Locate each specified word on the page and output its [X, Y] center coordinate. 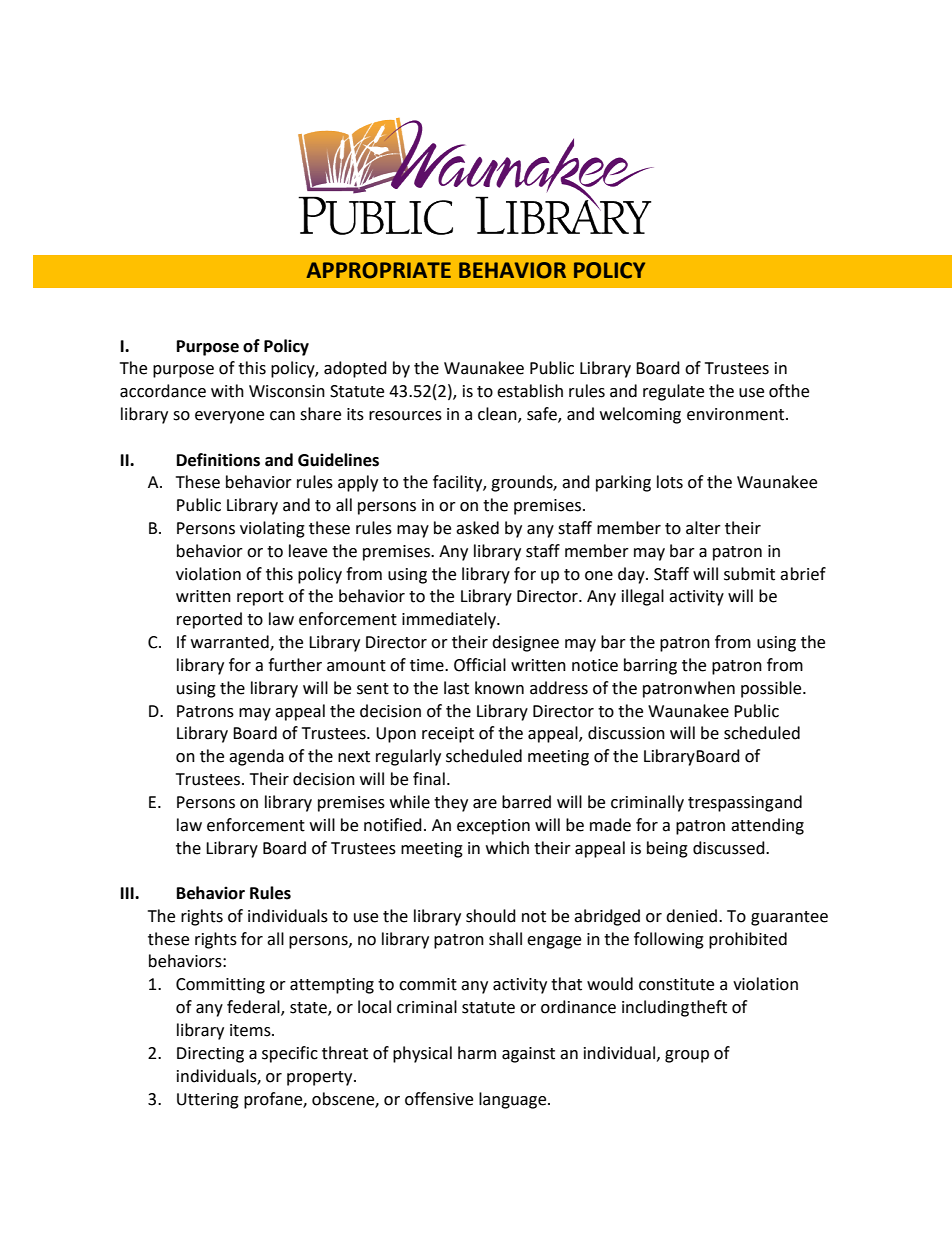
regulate [673, 392]
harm [477, 1053]
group [687, 1056]
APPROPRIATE [378, 270]
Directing [210, 1055]
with [227, 391]
